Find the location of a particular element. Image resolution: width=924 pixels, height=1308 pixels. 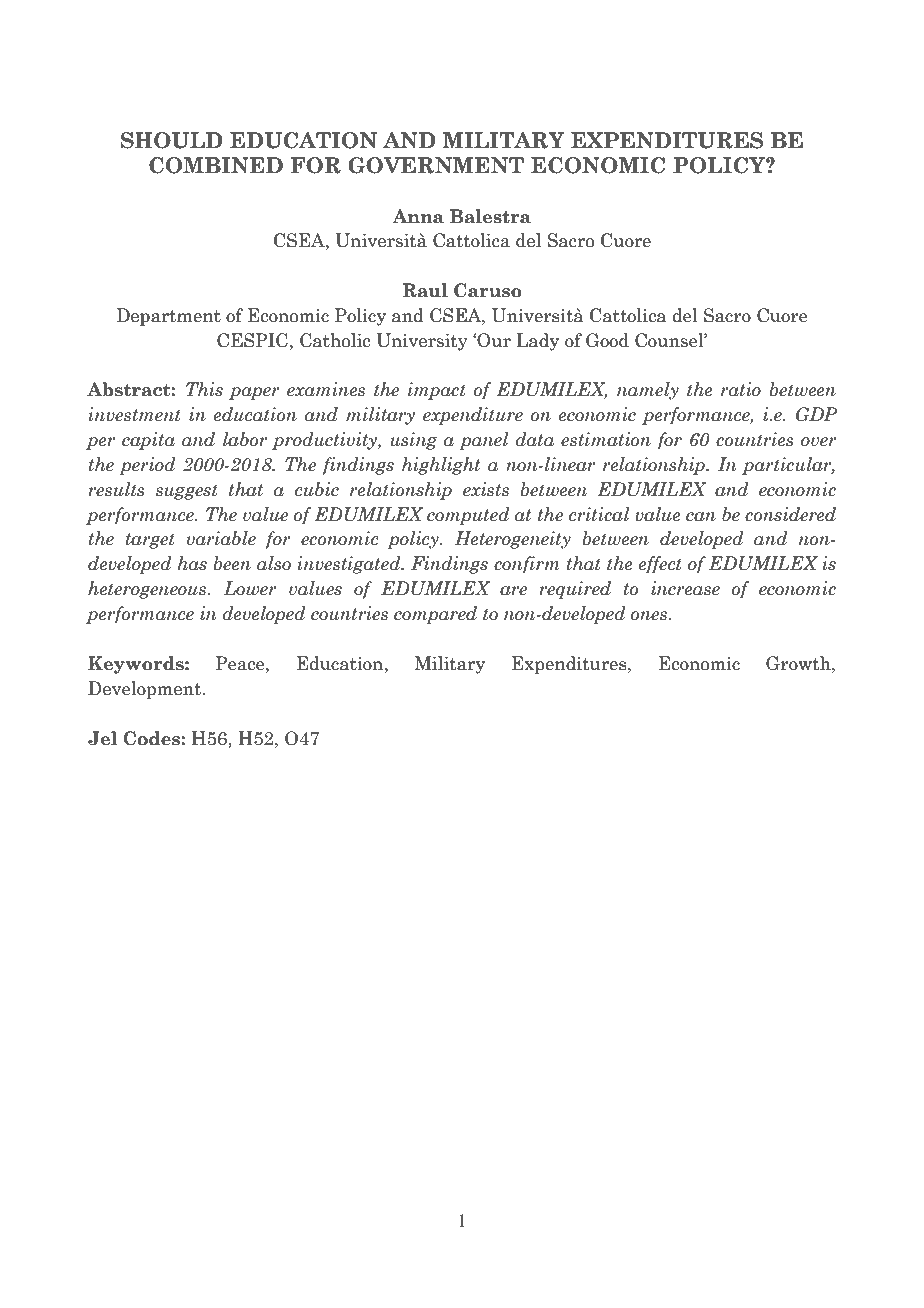

can is located at coordinates (701, 517).
